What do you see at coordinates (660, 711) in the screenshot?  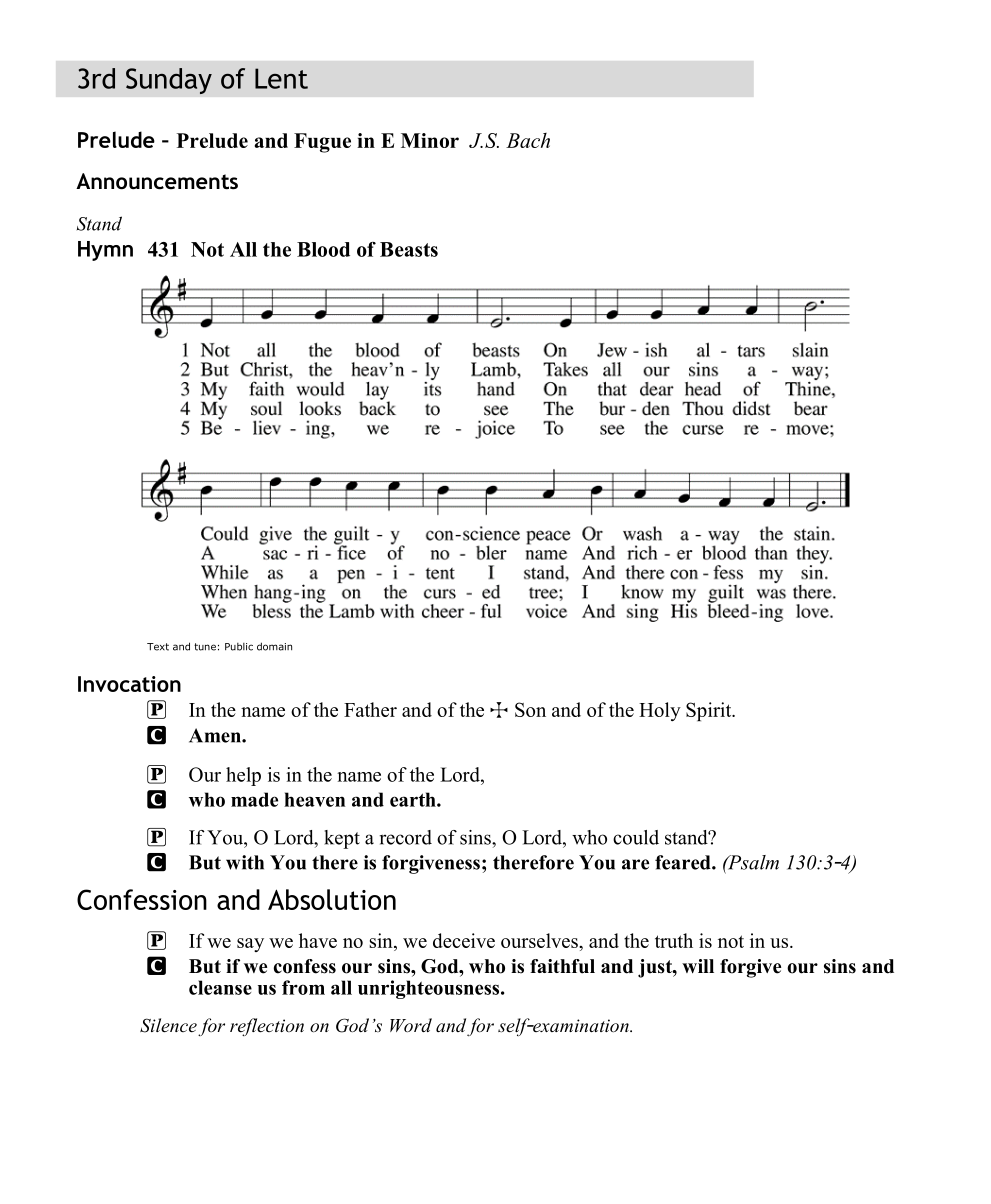 I see `Holy` at bounding box center [660, 711].
